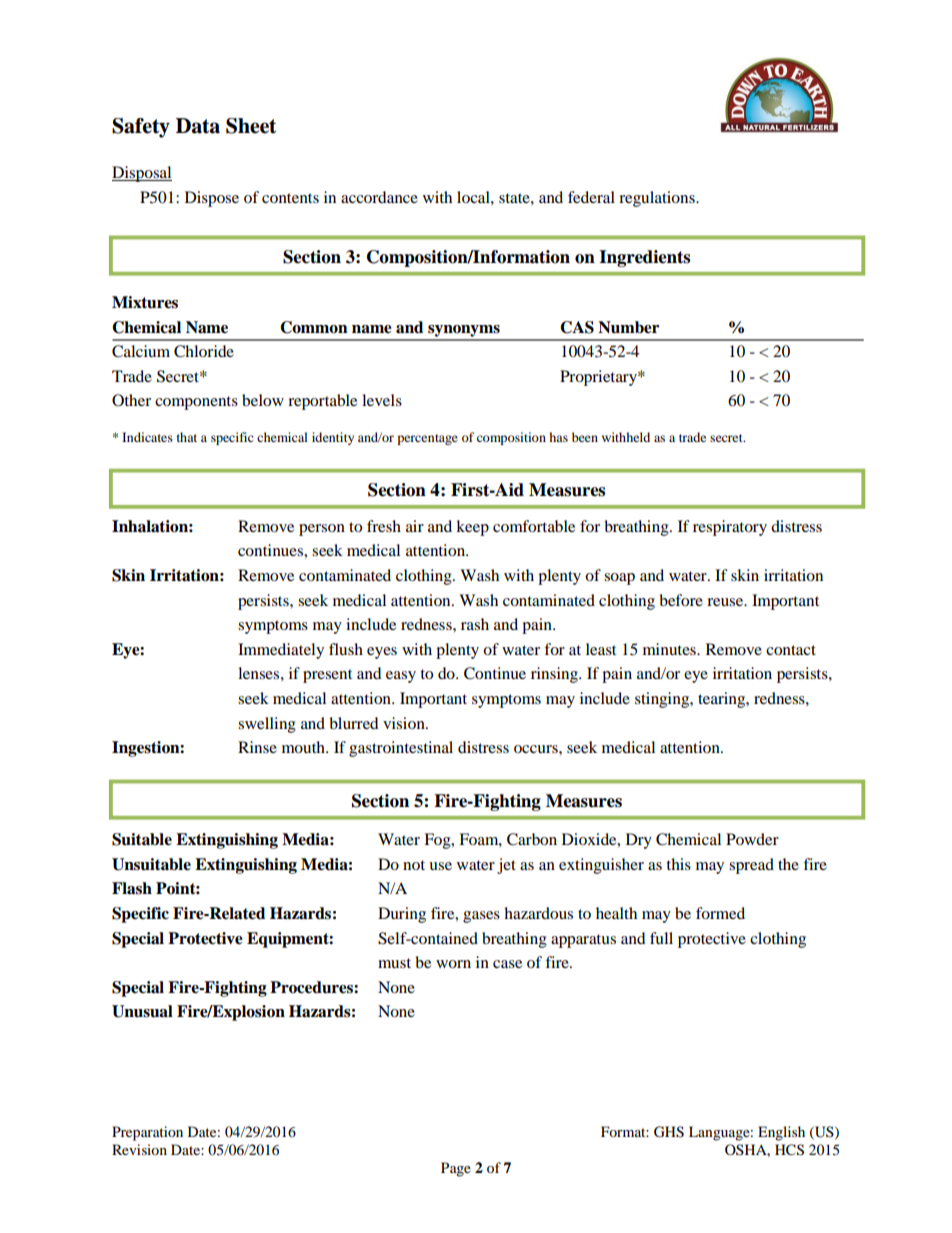 The width and height of the screenshot is (952, 1233). I want to click on Preparation, so click(147, 1133).
